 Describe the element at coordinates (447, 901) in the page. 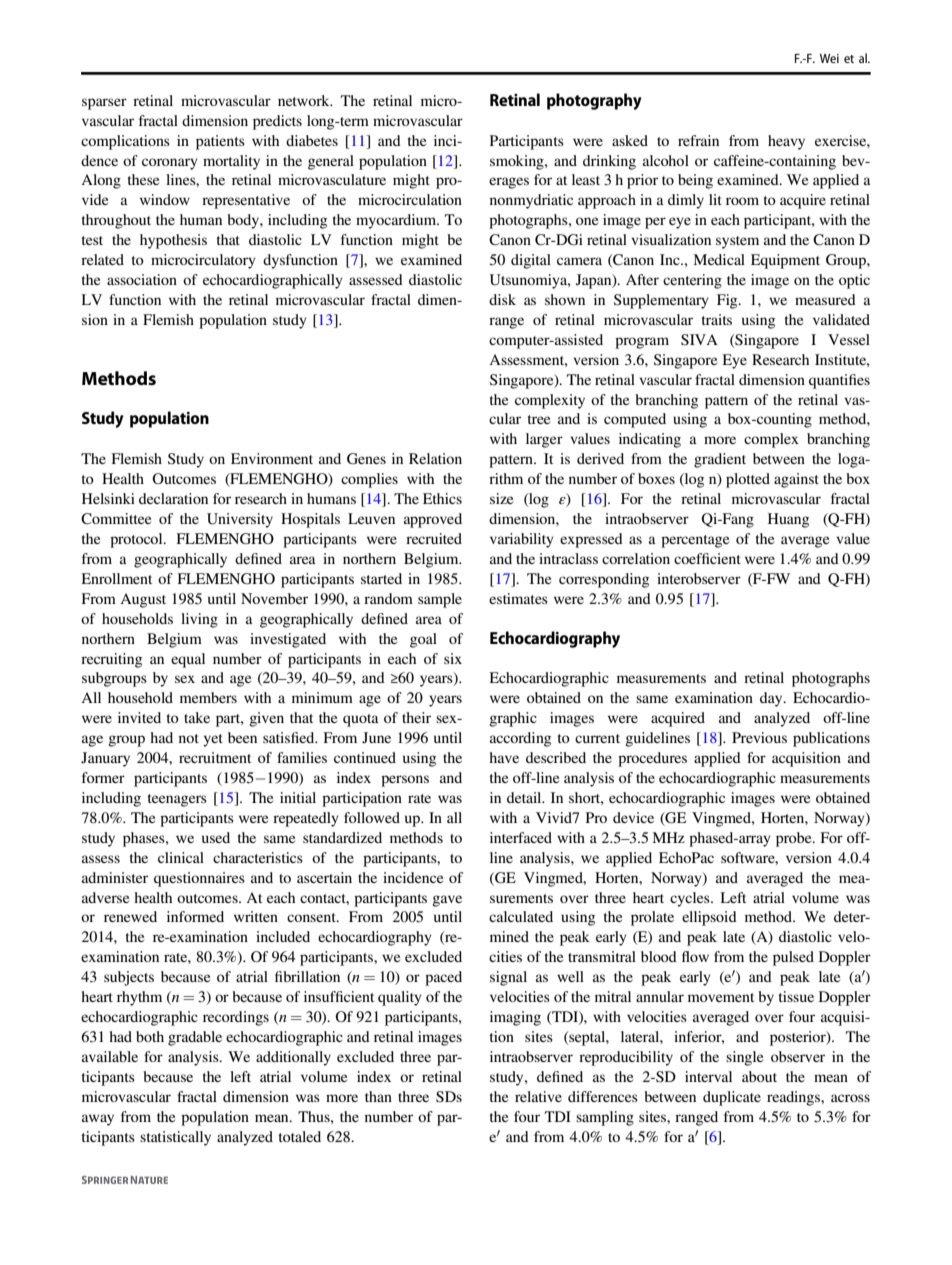

I see `gave` at that location.
